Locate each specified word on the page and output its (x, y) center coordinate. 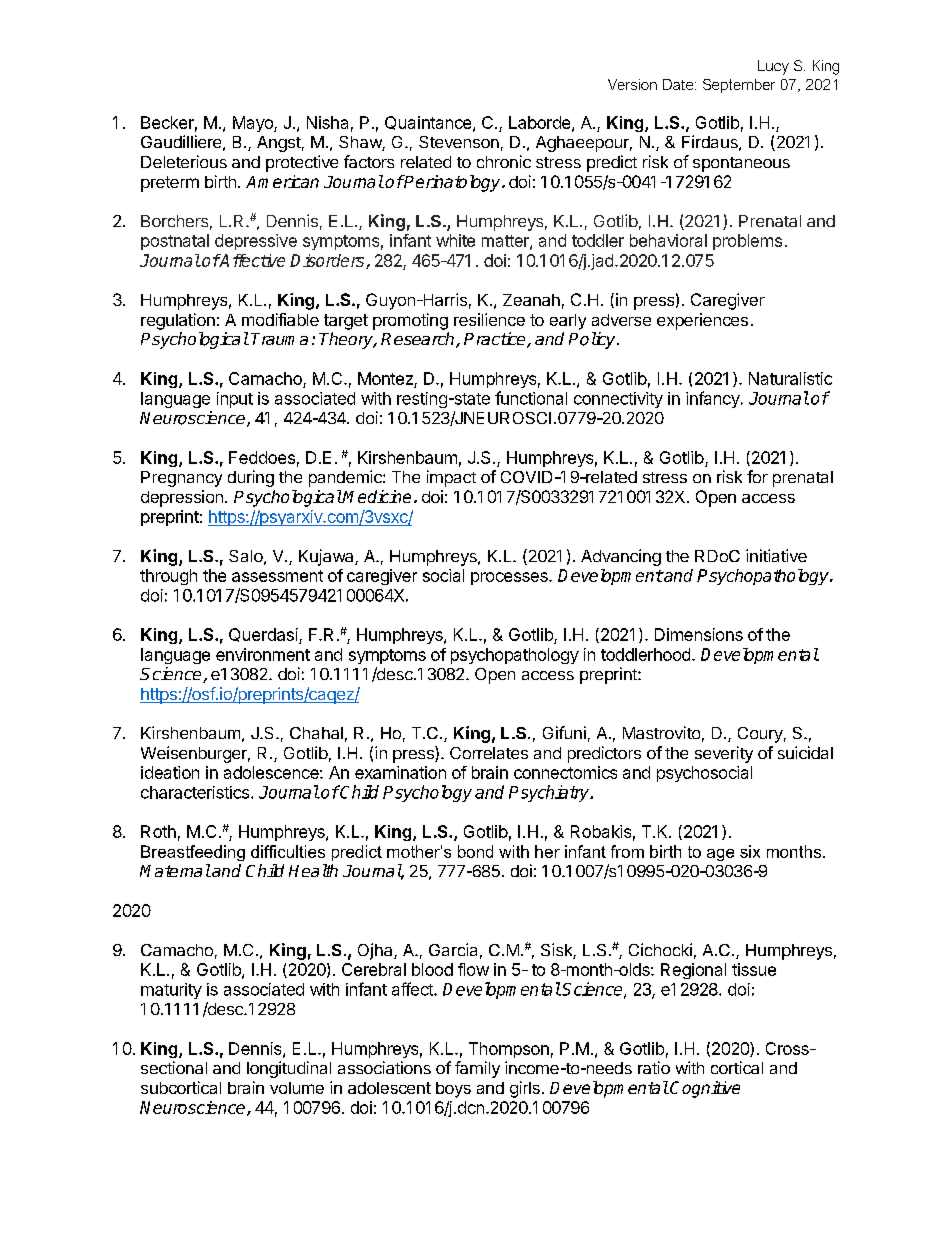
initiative (776, 555)
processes (510, 578)
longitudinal (289, 1069)
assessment (277, 576)
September (739, 86)
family (477, 1069)
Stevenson (459, 142)
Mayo (254, 124)
